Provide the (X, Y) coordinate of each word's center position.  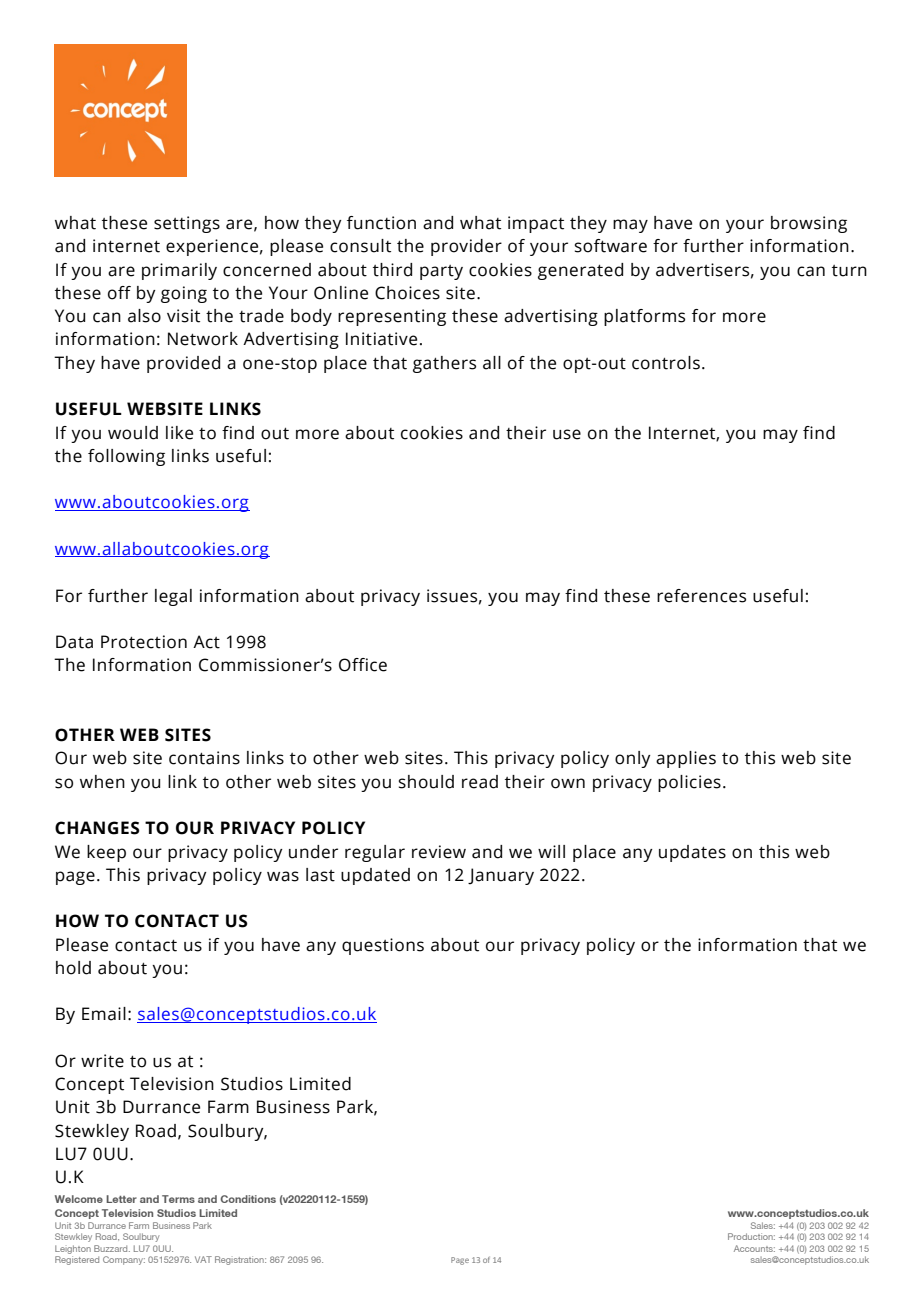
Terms (178, 1199)
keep (106, 853)
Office (363, 665)
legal (173, 597)
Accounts (754, 1248)
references (701, 596)
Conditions (248, 1199)
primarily (179, 271)
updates (692, 853)
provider (466, 247)
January (501, 876)
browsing (809, 224)
